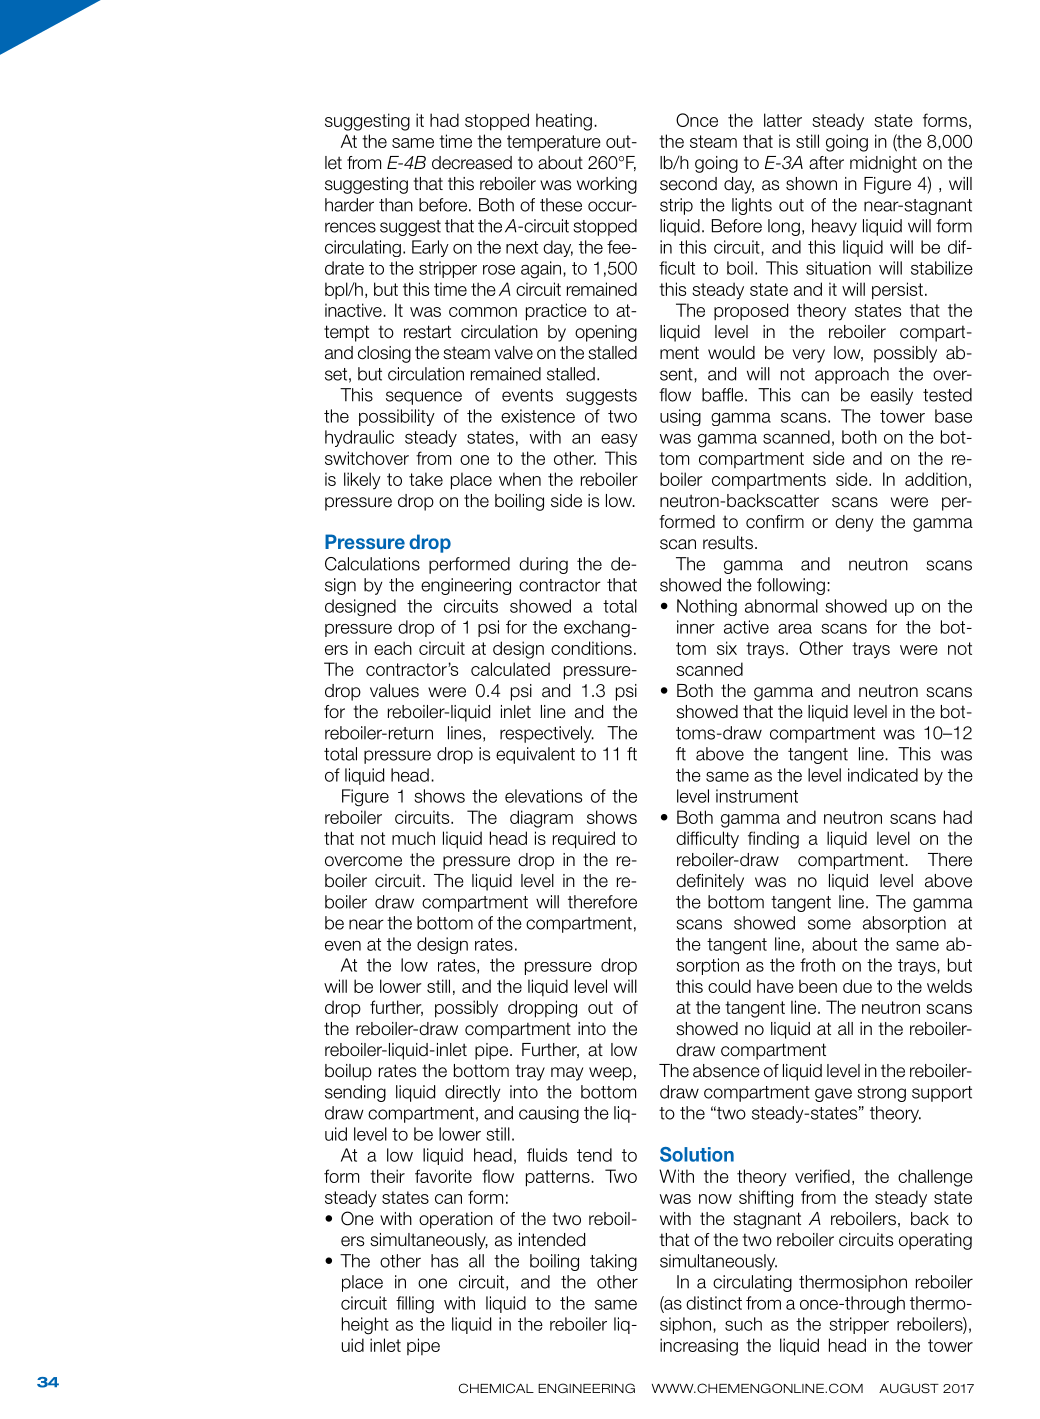 The image size is (1040, 1419). What do you see at coordinates (729, 986) in the image?
I see `could` at bounding box center [729, 986].
